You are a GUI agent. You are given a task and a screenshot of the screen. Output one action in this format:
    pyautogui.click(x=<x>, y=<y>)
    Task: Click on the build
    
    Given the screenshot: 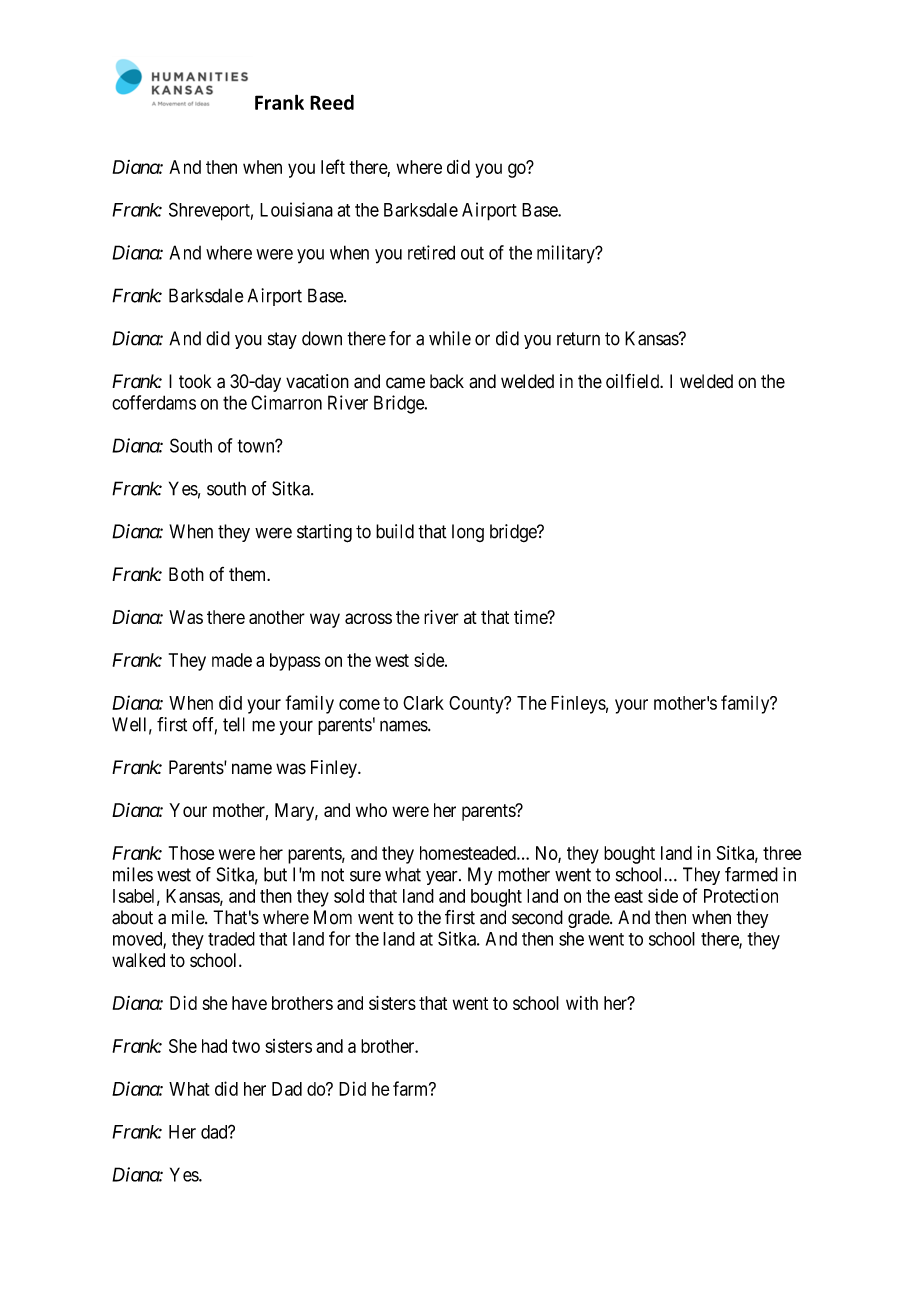 What is the action you would take?
    pyautogui.click(x=395, y=531)
